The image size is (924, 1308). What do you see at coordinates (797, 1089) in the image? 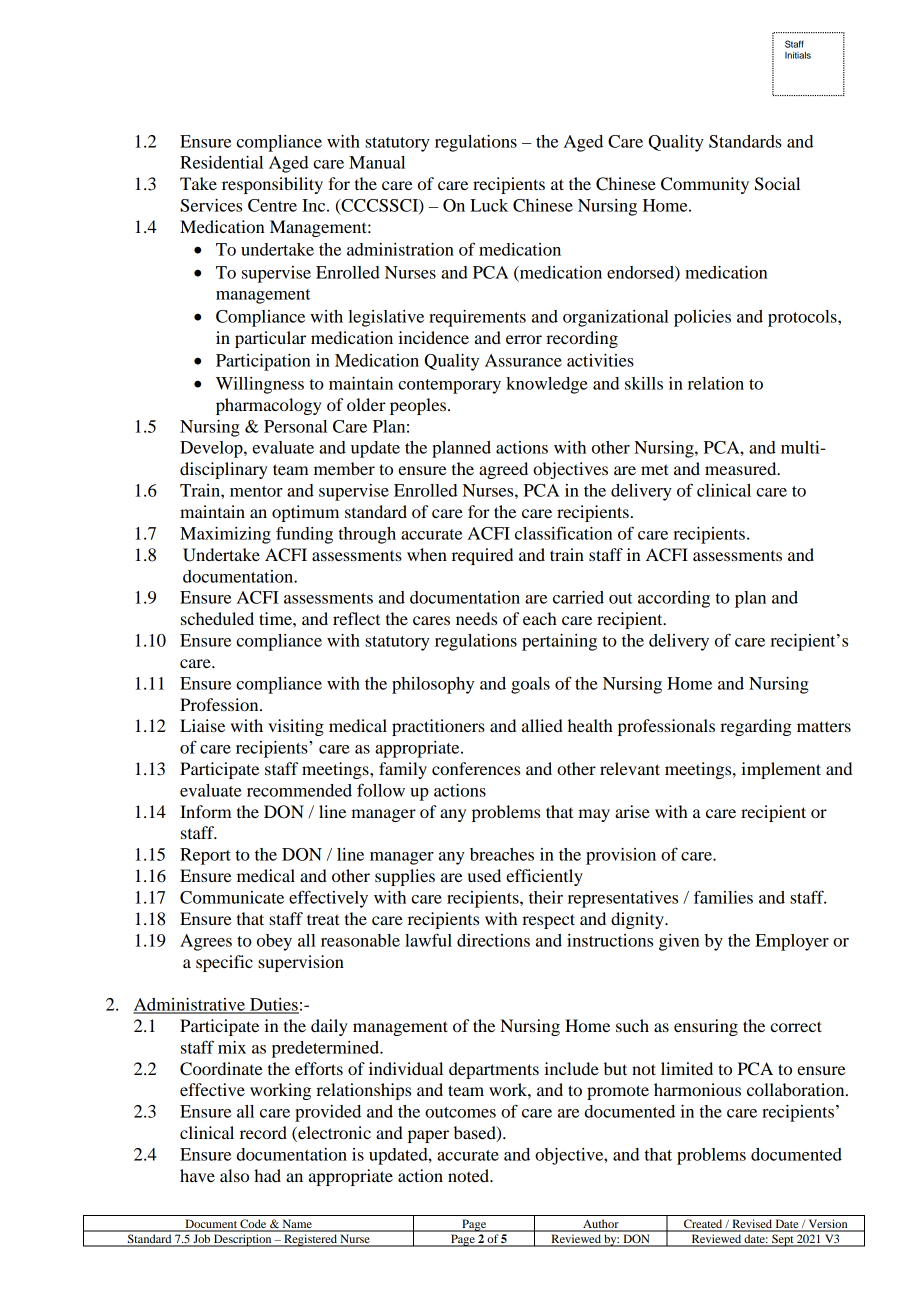
I see `collaboration` at bounding box center [797, 1089].
